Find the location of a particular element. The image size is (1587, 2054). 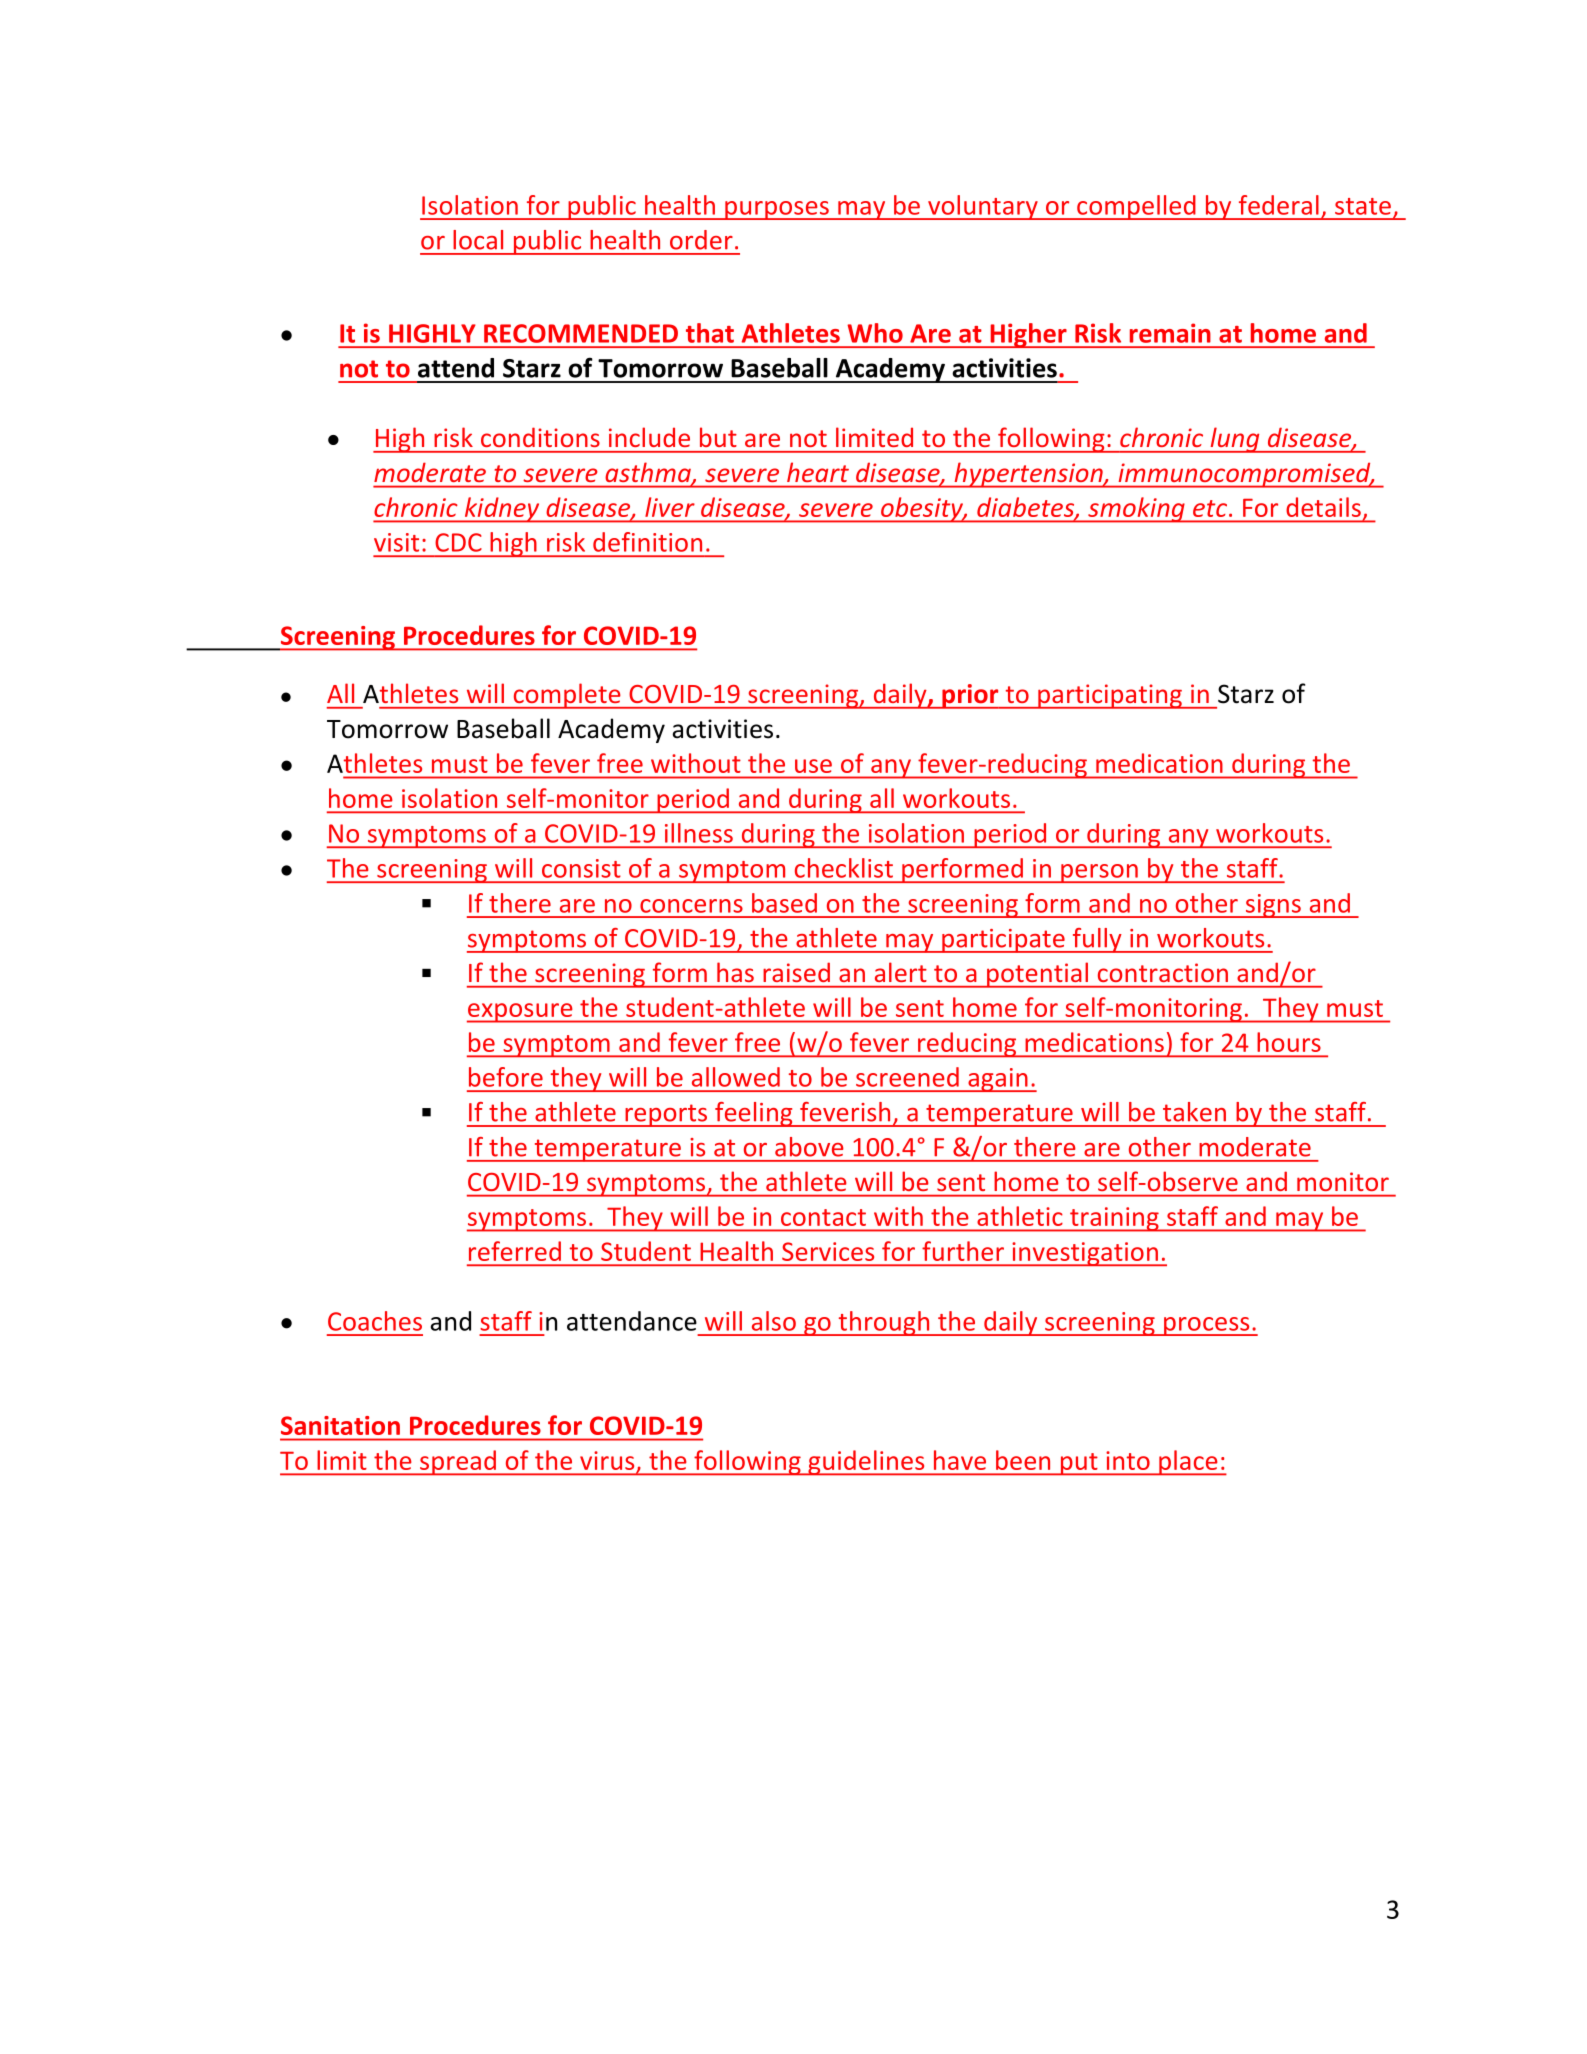

hours is located at coordinates (1289, 1042).
